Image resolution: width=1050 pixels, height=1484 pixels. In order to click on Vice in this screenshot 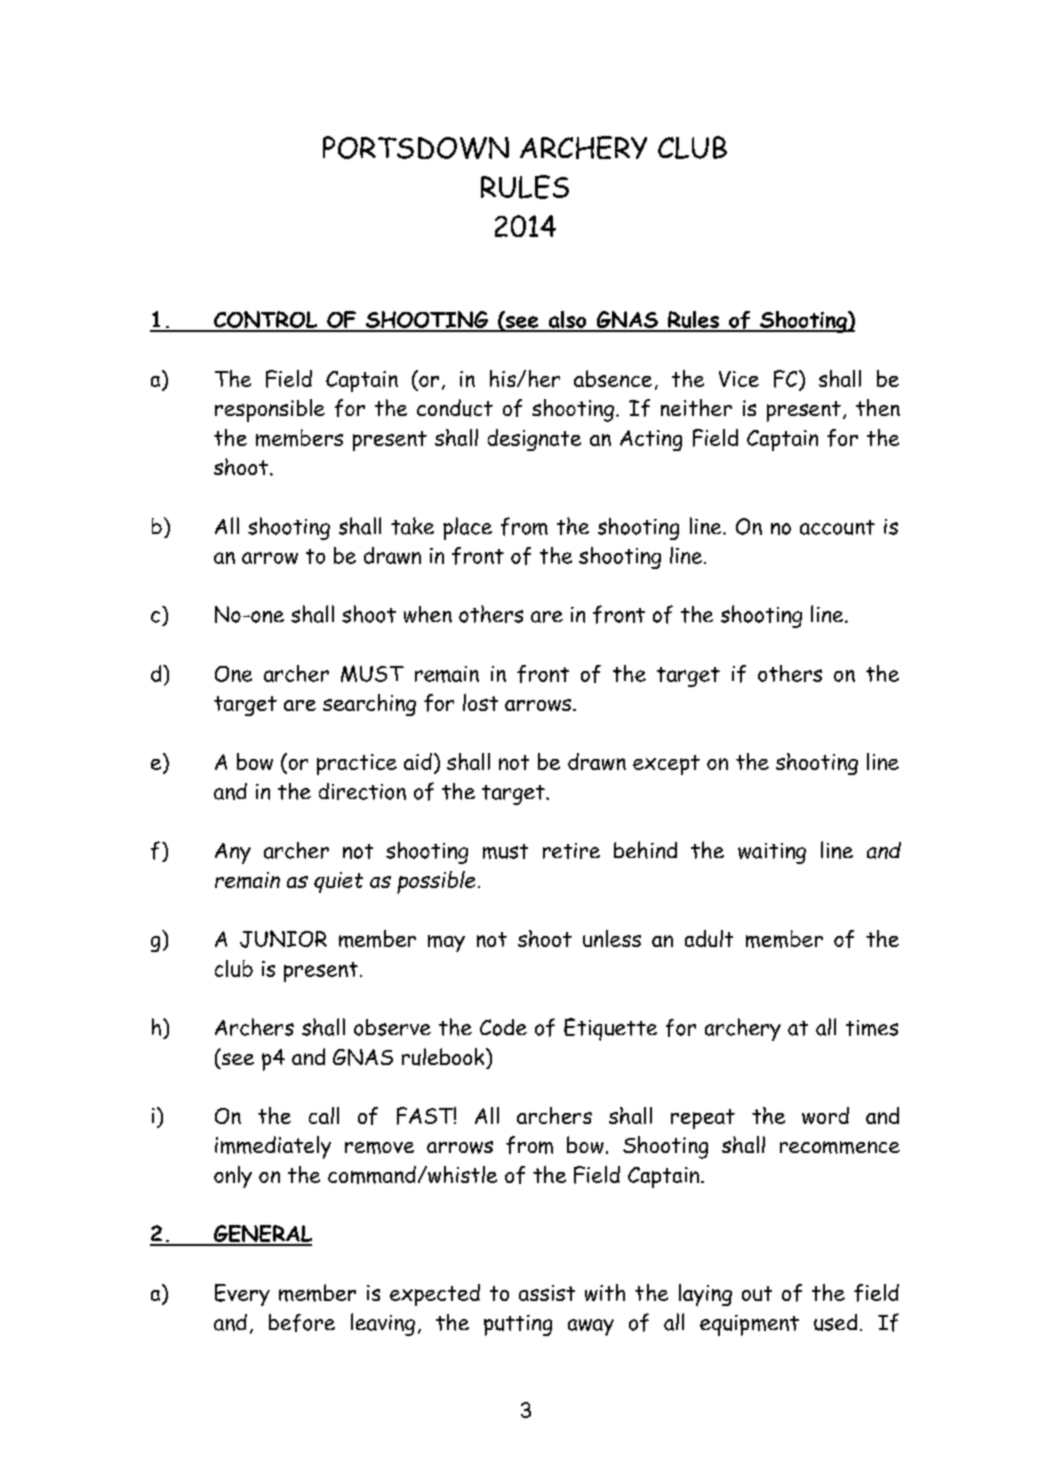, I will do `click(739, 379)`.
